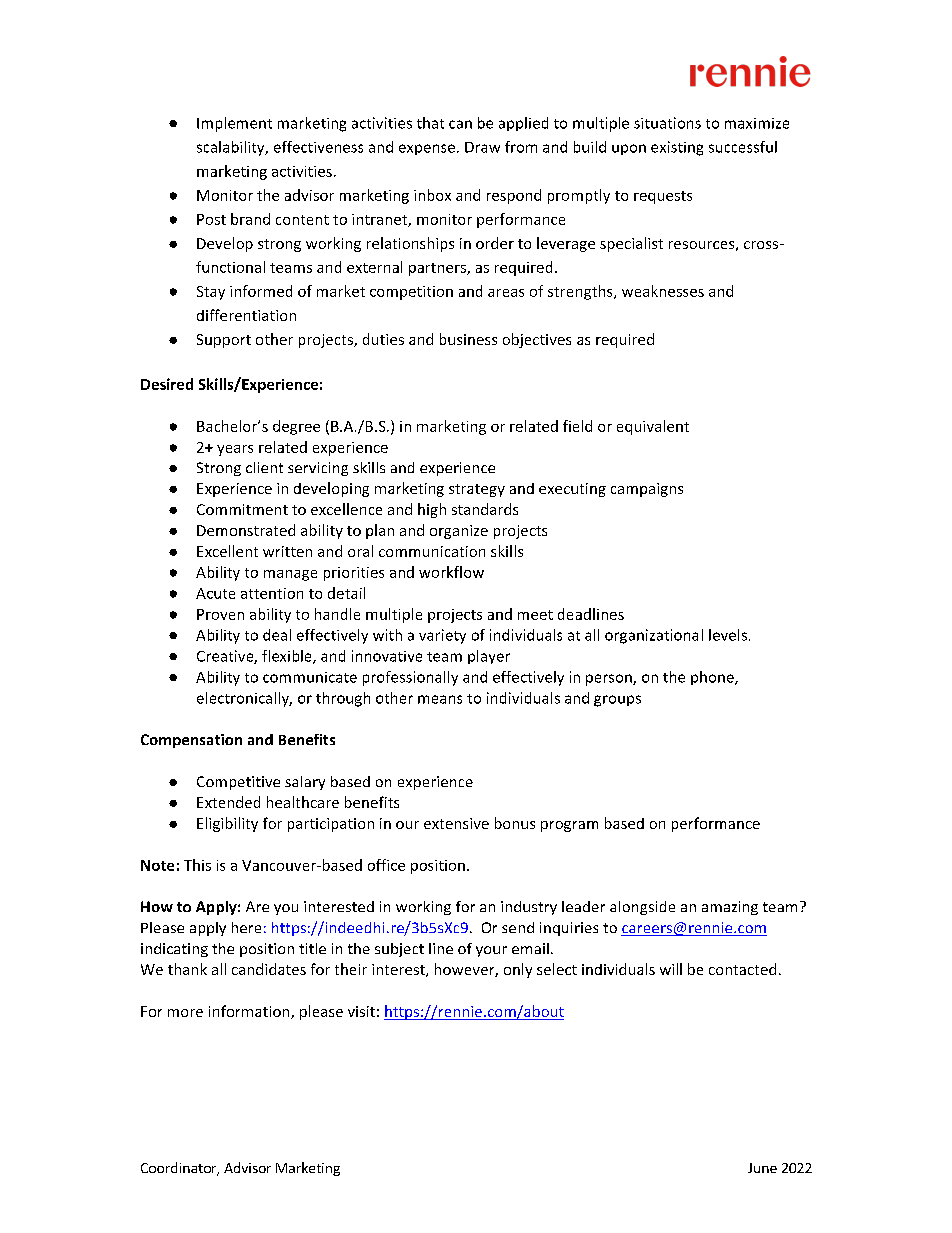 This image has width=952, height=1233. Describe the element at coordinates (220, 614) in the image. I see `Proven` at that location.
